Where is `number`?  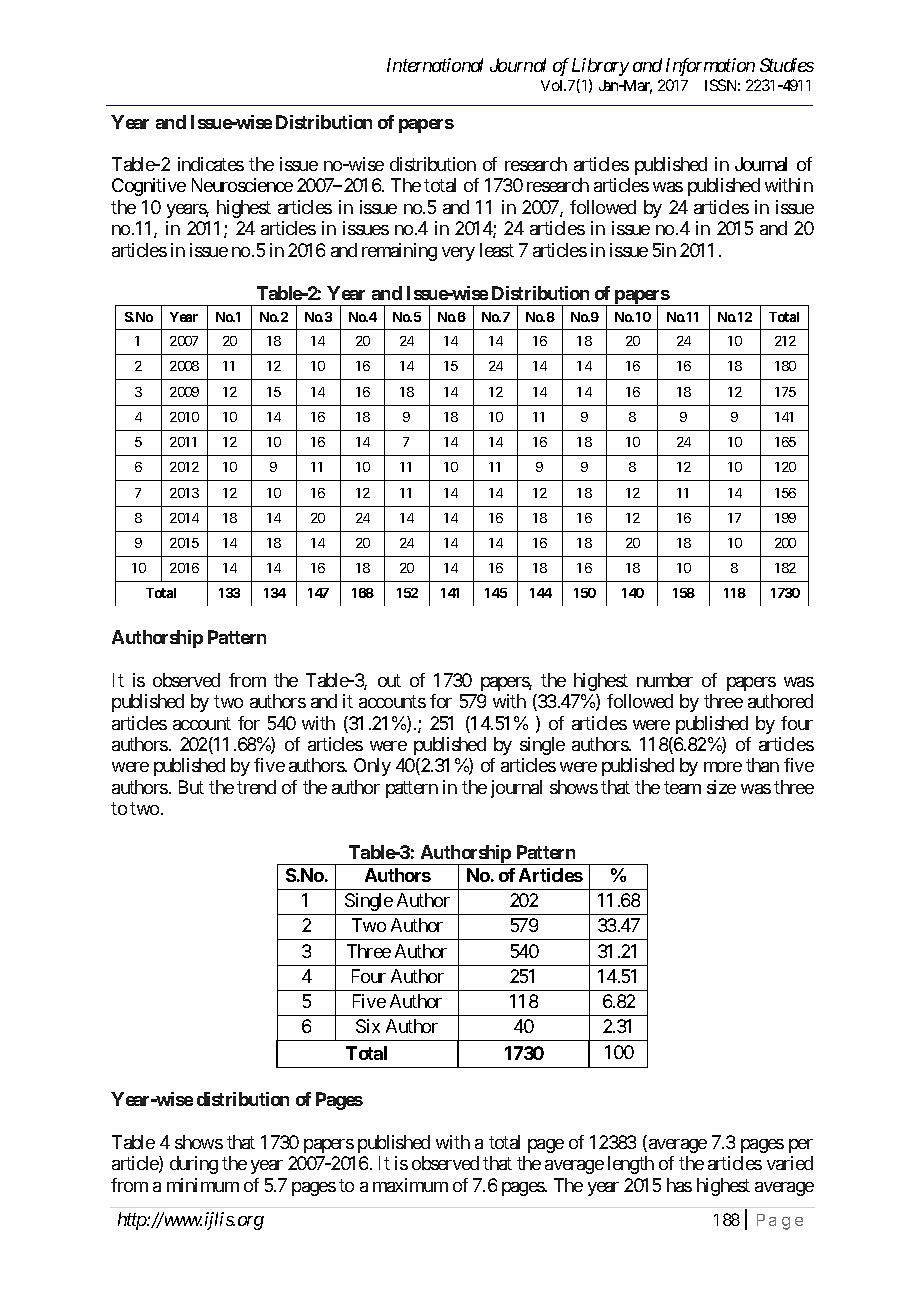
number is located at coordinates (665, 680).
